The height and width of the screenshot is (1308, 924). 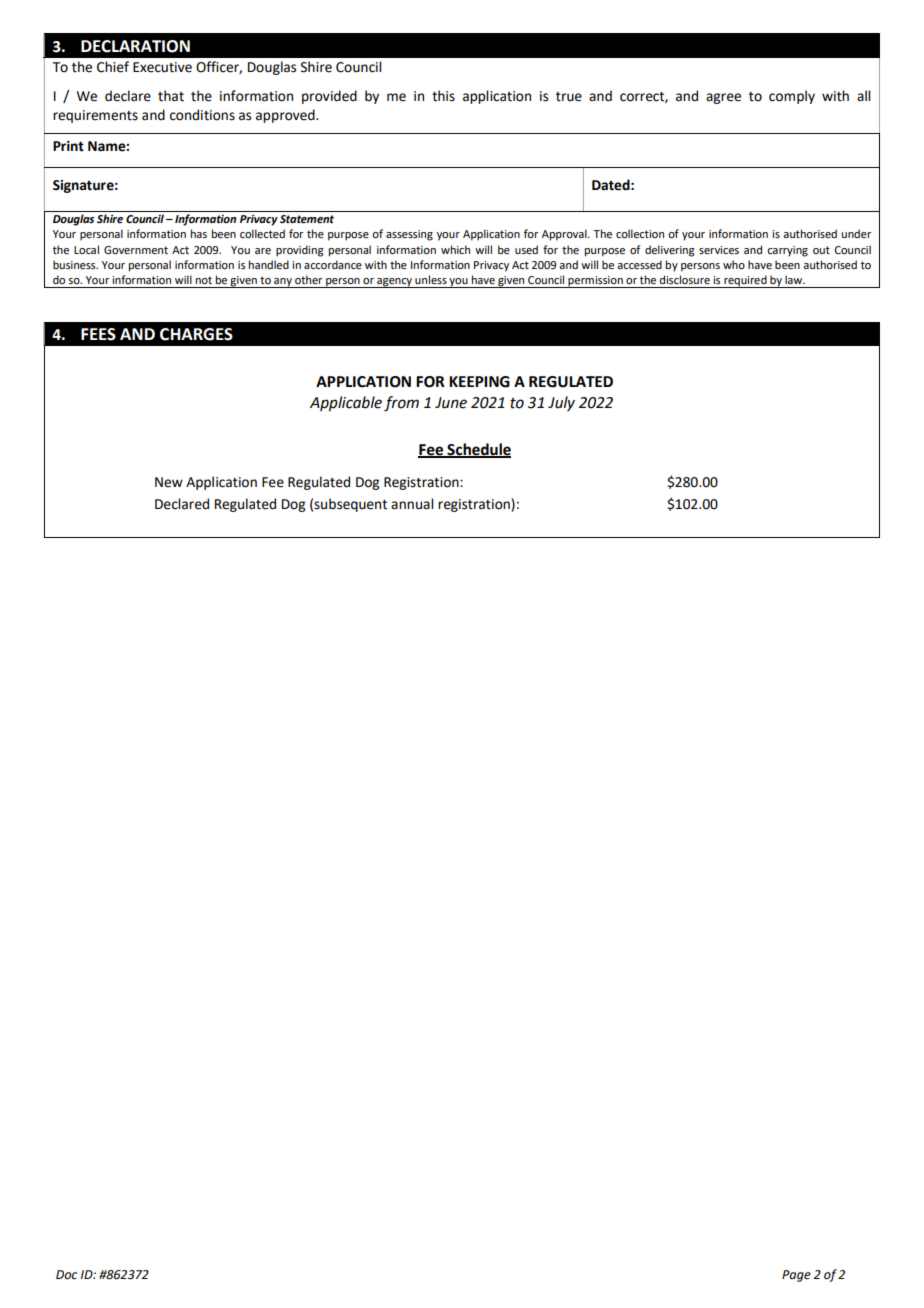 I want to click on July, so click(x=561, y=403).
